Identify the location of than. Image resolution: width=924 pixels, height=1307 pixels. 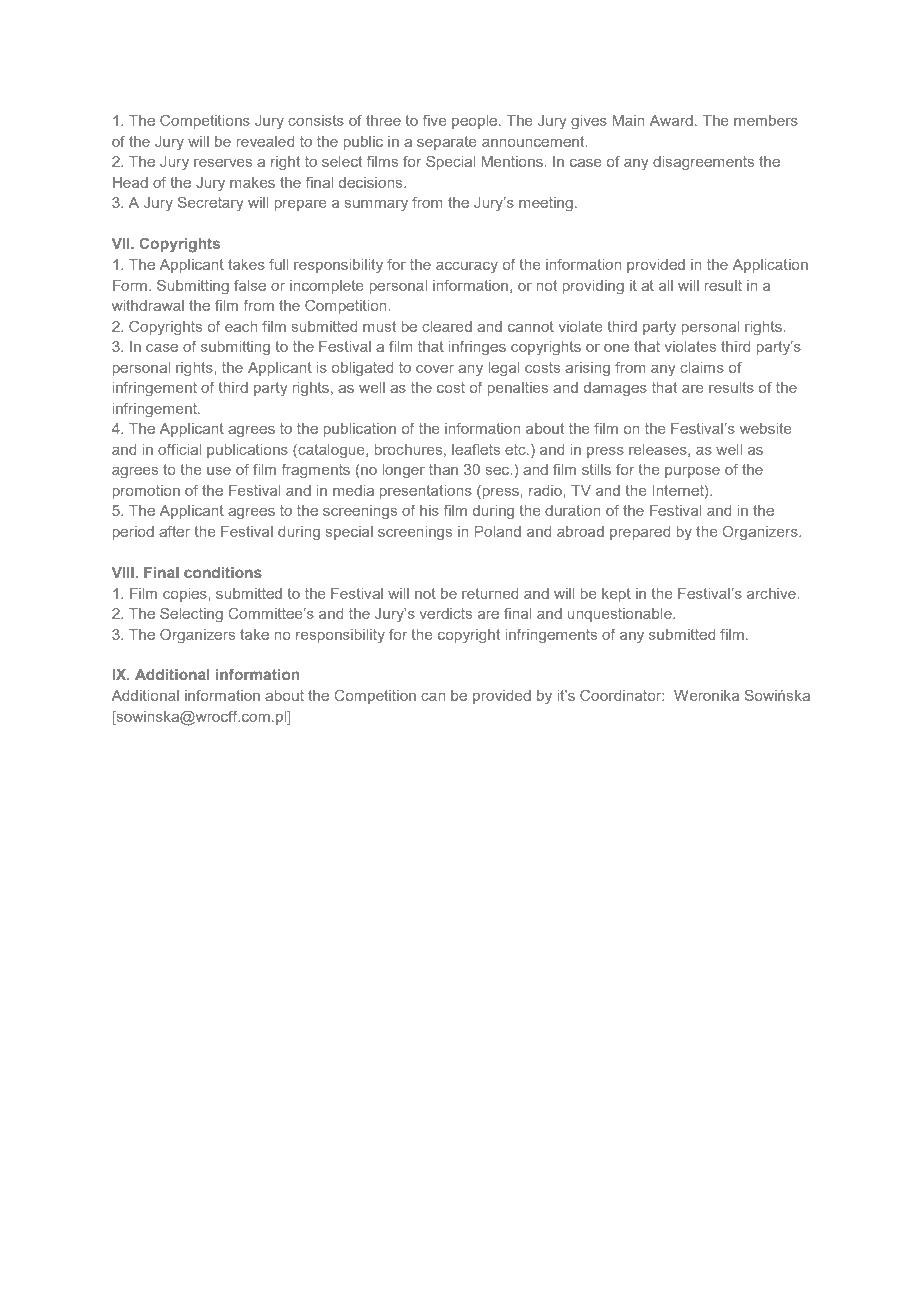
(443, 469).
